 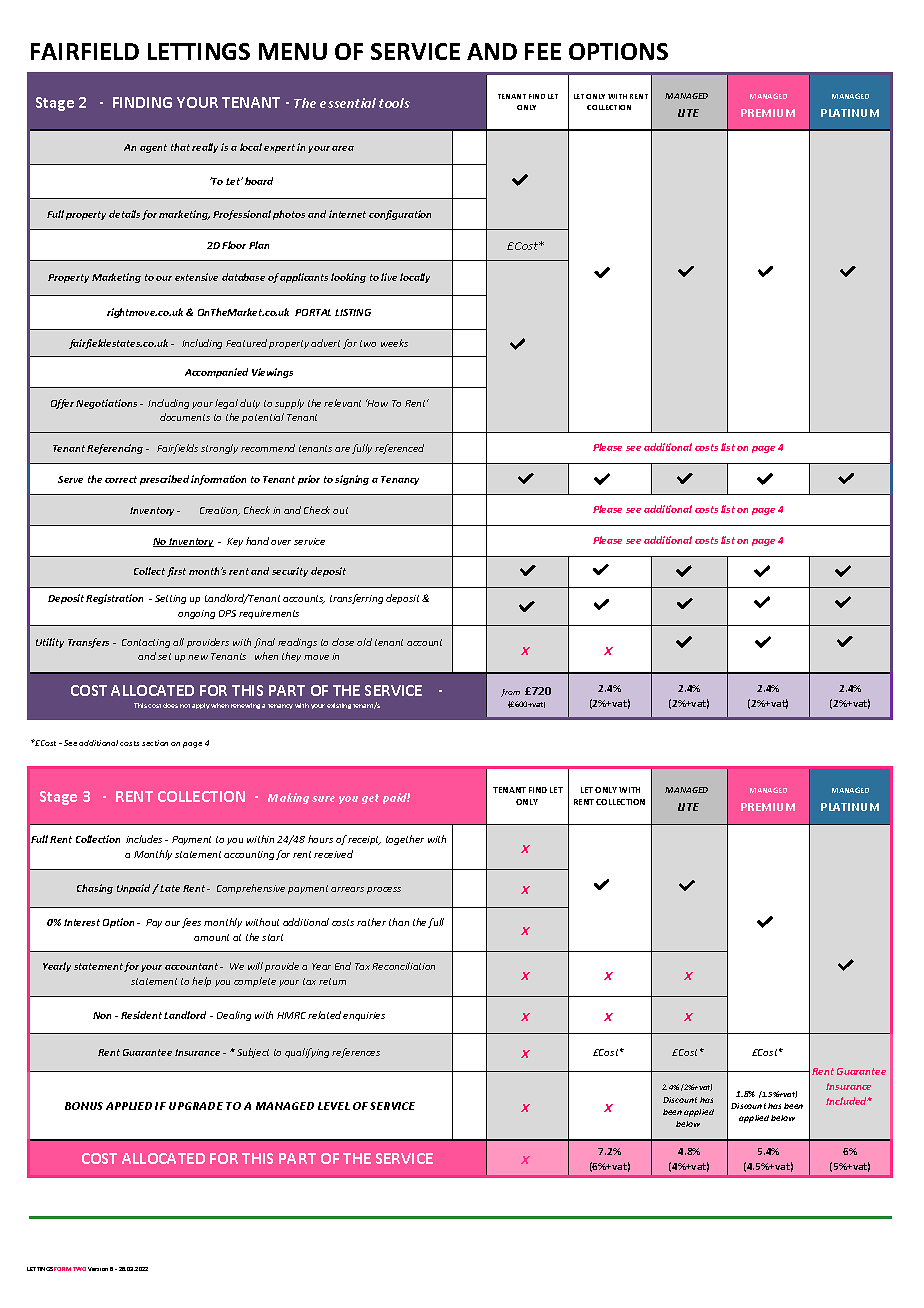 What do you see at coordinates (405, 840) in the page?
I see `together` at bounding box center [405, 840].
